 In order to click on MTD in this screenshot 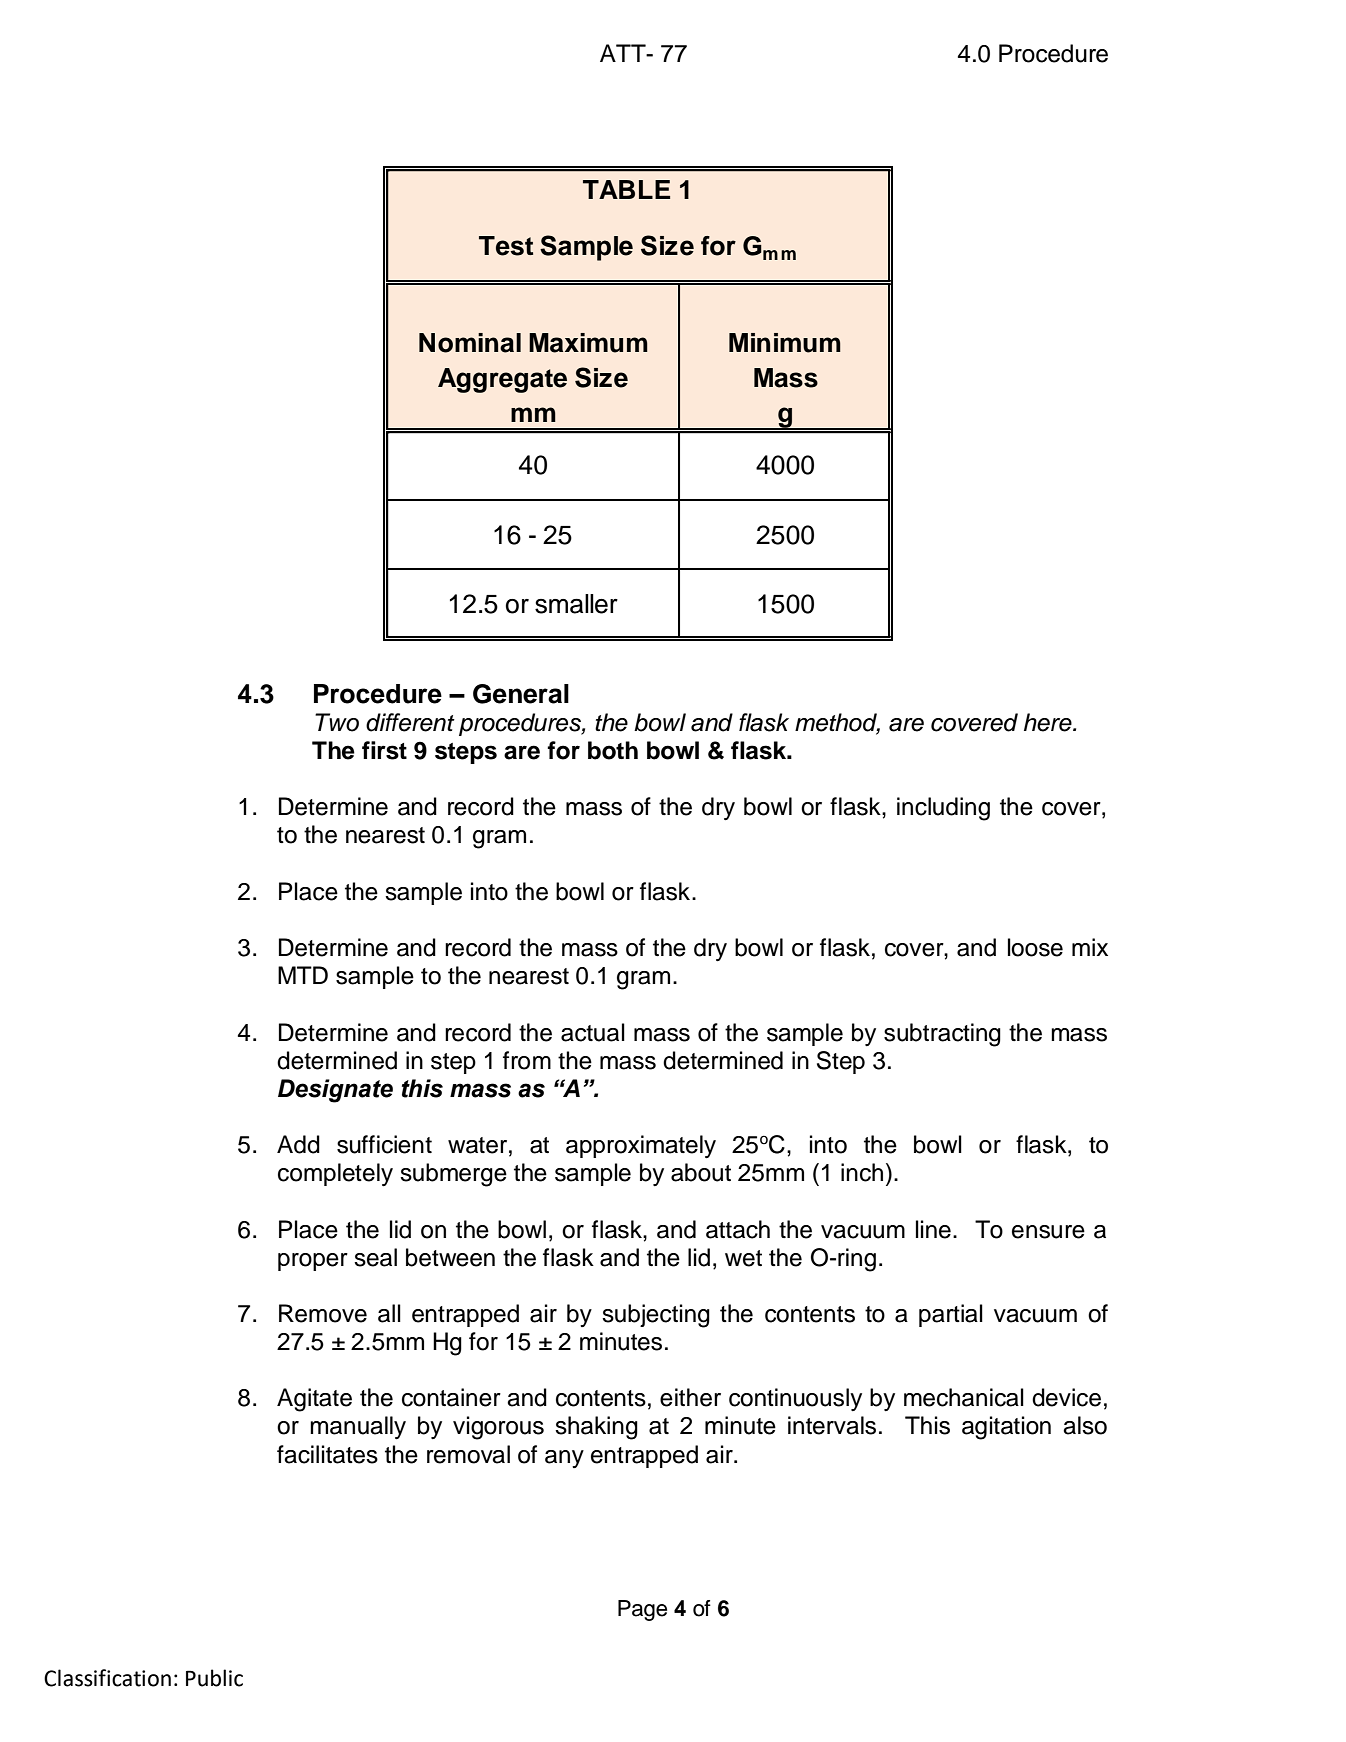, I will do `click(303, 975)`.
